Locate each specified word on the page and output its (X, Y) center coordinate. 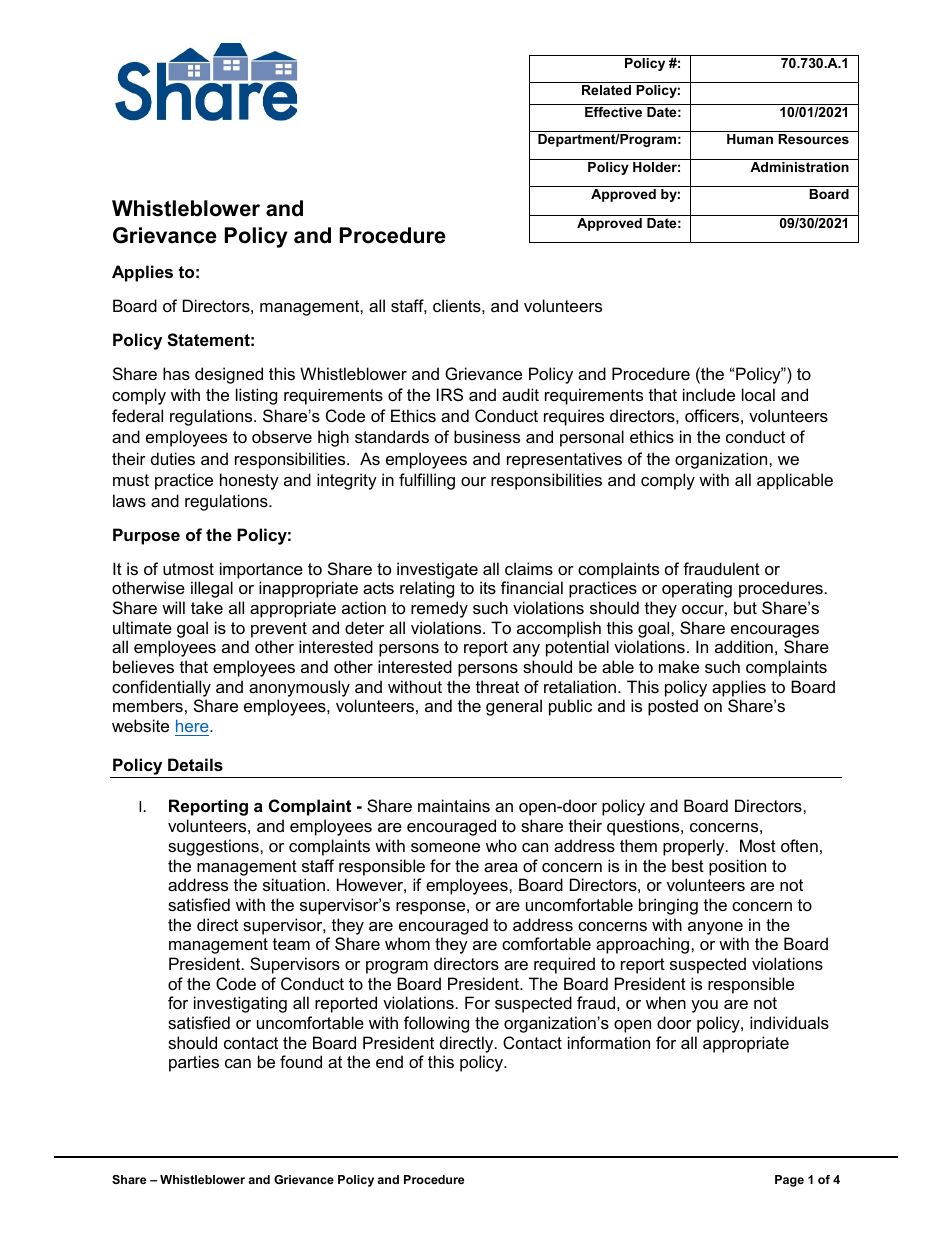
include (709, 394)
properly (695, 847)
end (389, 1061)
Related (606, 90)
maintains (454, 805)
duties (173, 458)
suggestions (214, 847)
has (176, 373)
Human (750, 139)
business (487, 436)
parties (194, 1063)
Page (789, 1181)
